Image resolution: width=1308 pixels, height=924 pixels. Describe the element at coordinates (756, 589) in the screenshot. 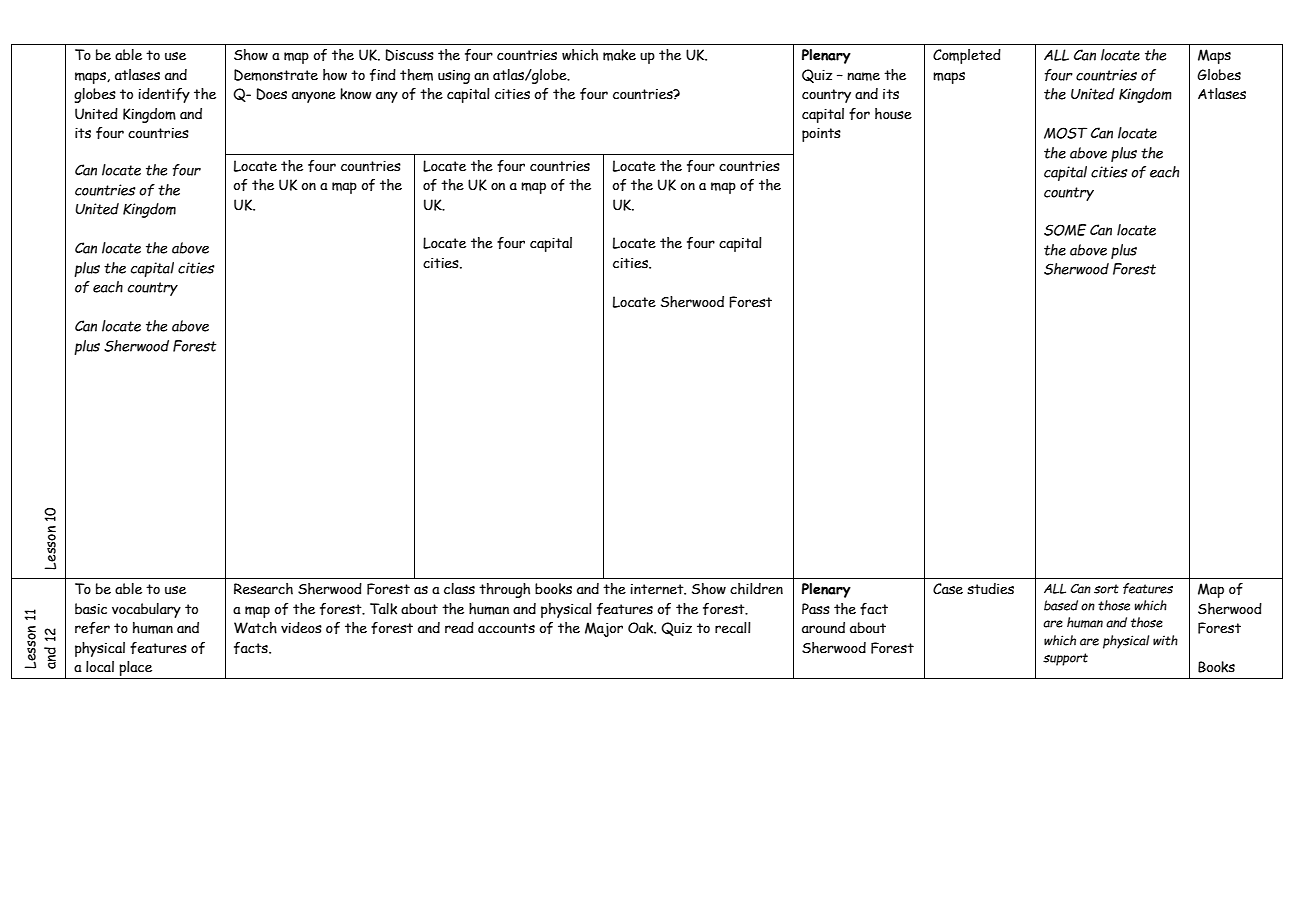

I see `children` at that location.
